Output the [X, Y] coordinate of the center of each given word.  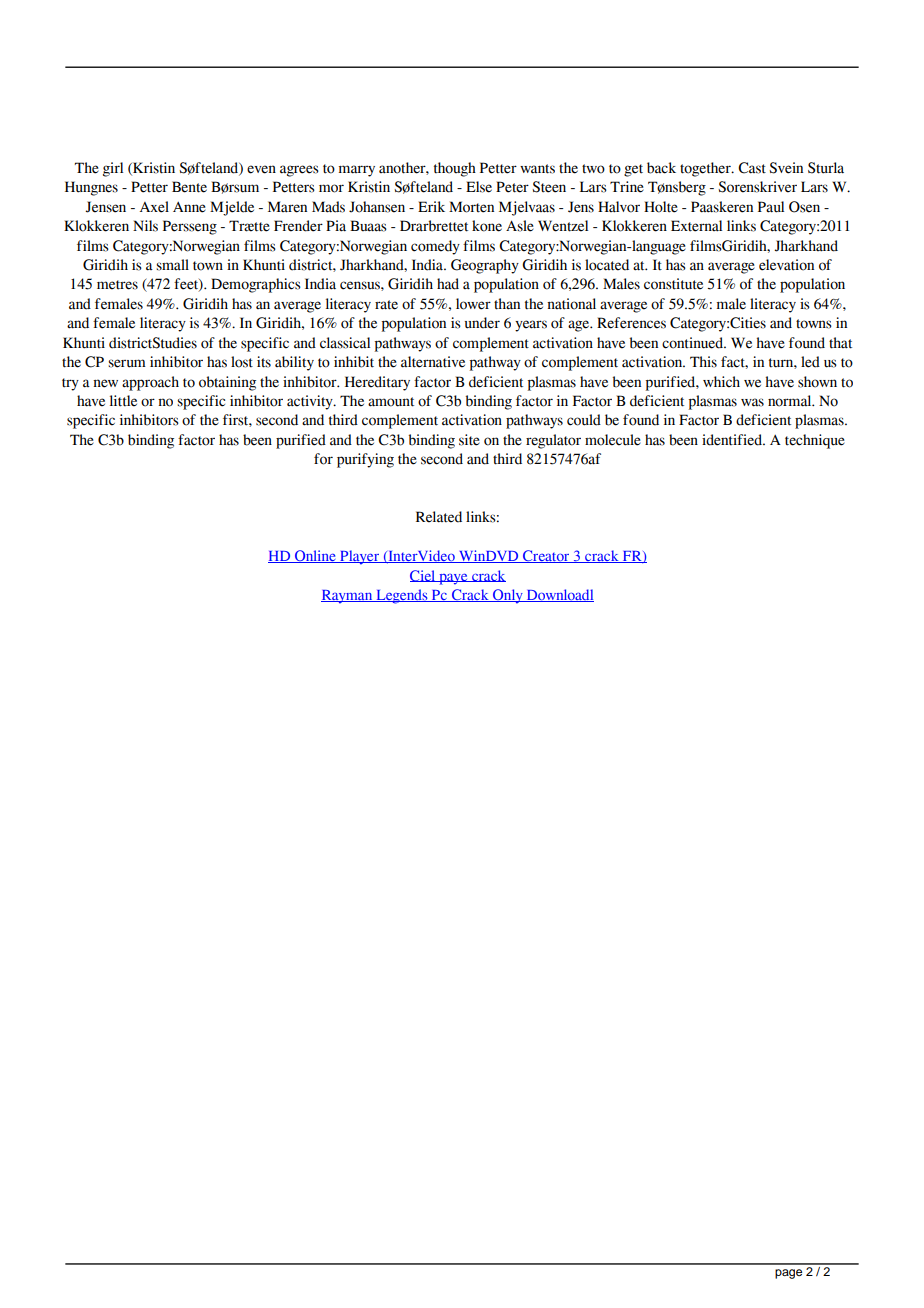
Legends [402, 596]
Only [508, 596]
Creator [546, 556]
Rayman [348, 597]
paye [453, 579]
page [788, 1274]
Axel [154, 207]
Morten [471, 207]
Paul [771, 207]
